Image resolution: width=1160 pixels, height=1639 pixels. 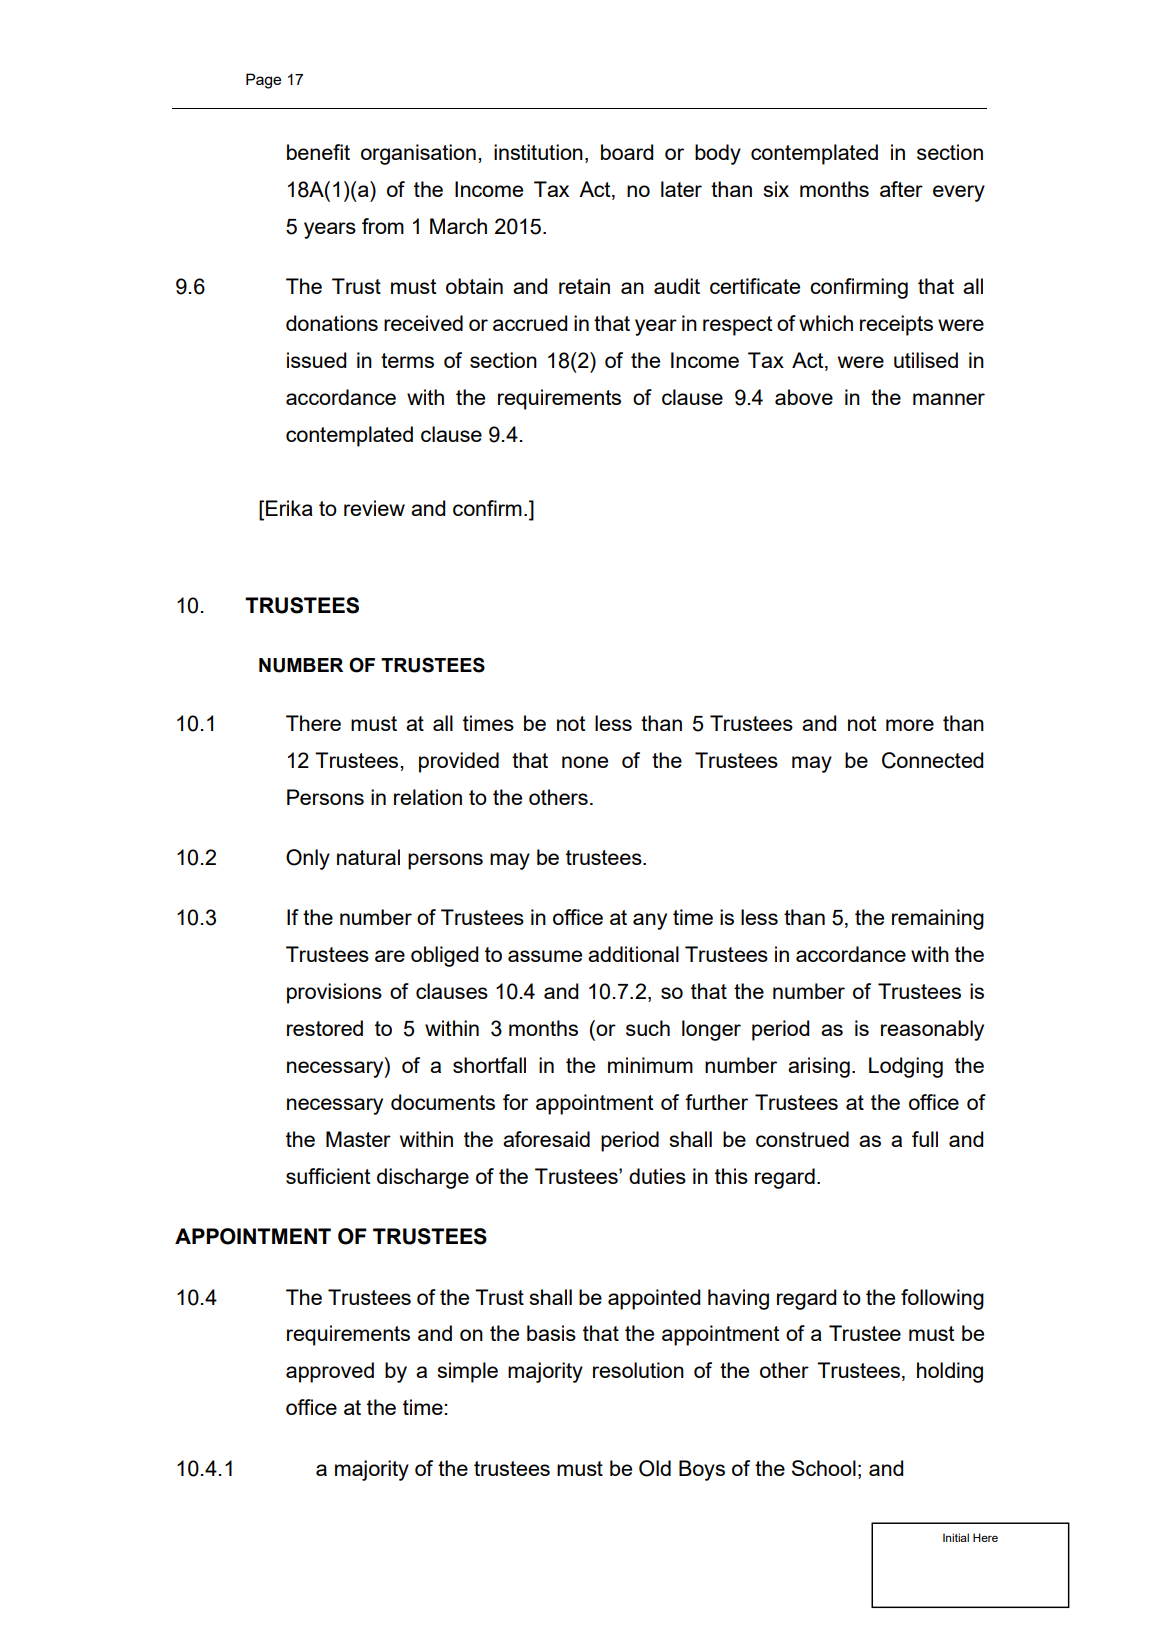 I want to click on review, so click(x=374, y=508).
